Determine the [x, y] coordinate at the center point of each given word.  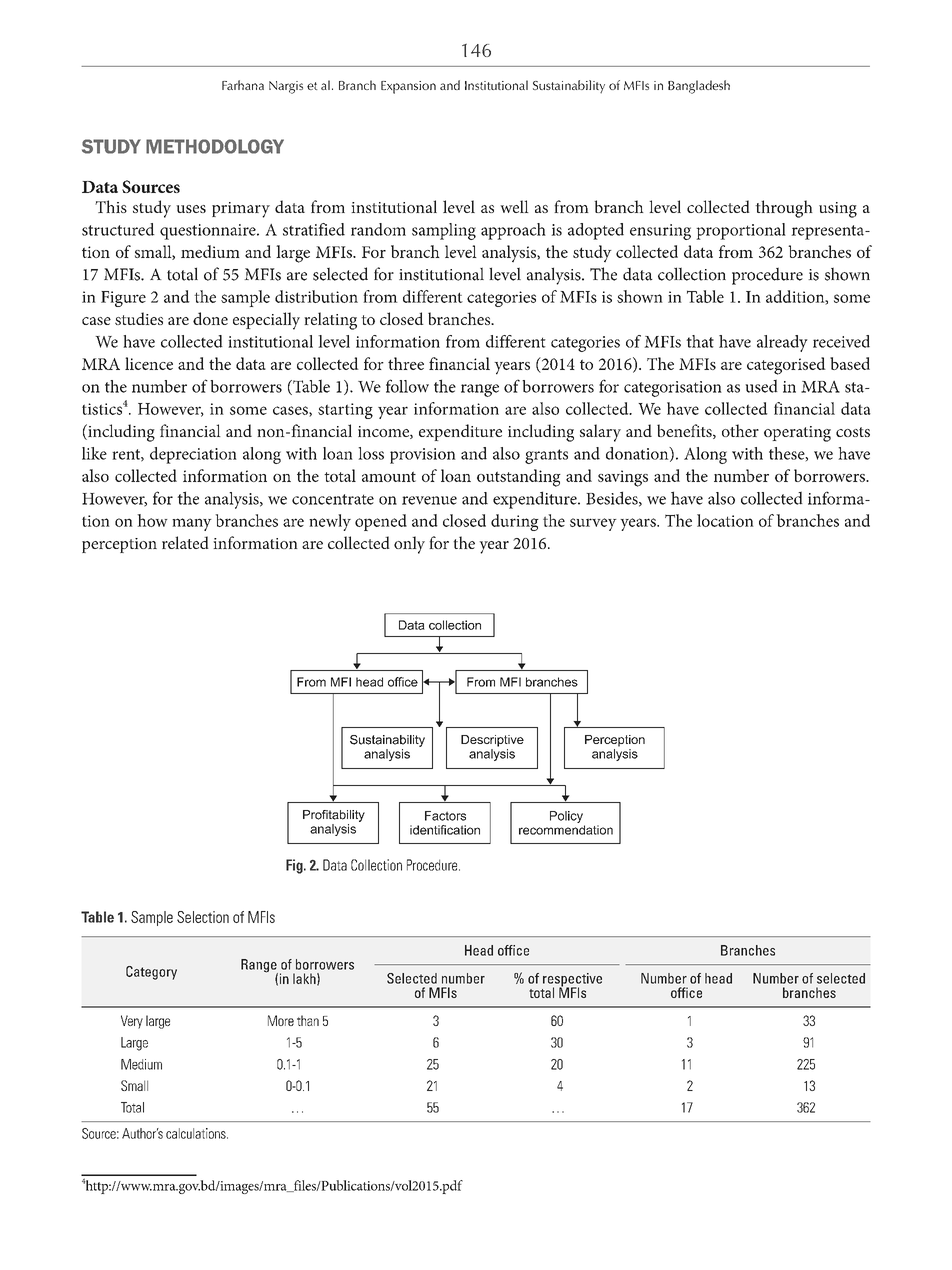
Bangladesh [699, 87]
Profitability [334, 816]
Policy [566, 817]
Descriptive [492, 741]
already [782, 343]
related [185, 542]
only [409, 545]
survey [593, 524]
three [406, 363]
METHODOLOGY [215, 146]
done [210, 318]
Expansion [408, 87]
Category [151, 973]
